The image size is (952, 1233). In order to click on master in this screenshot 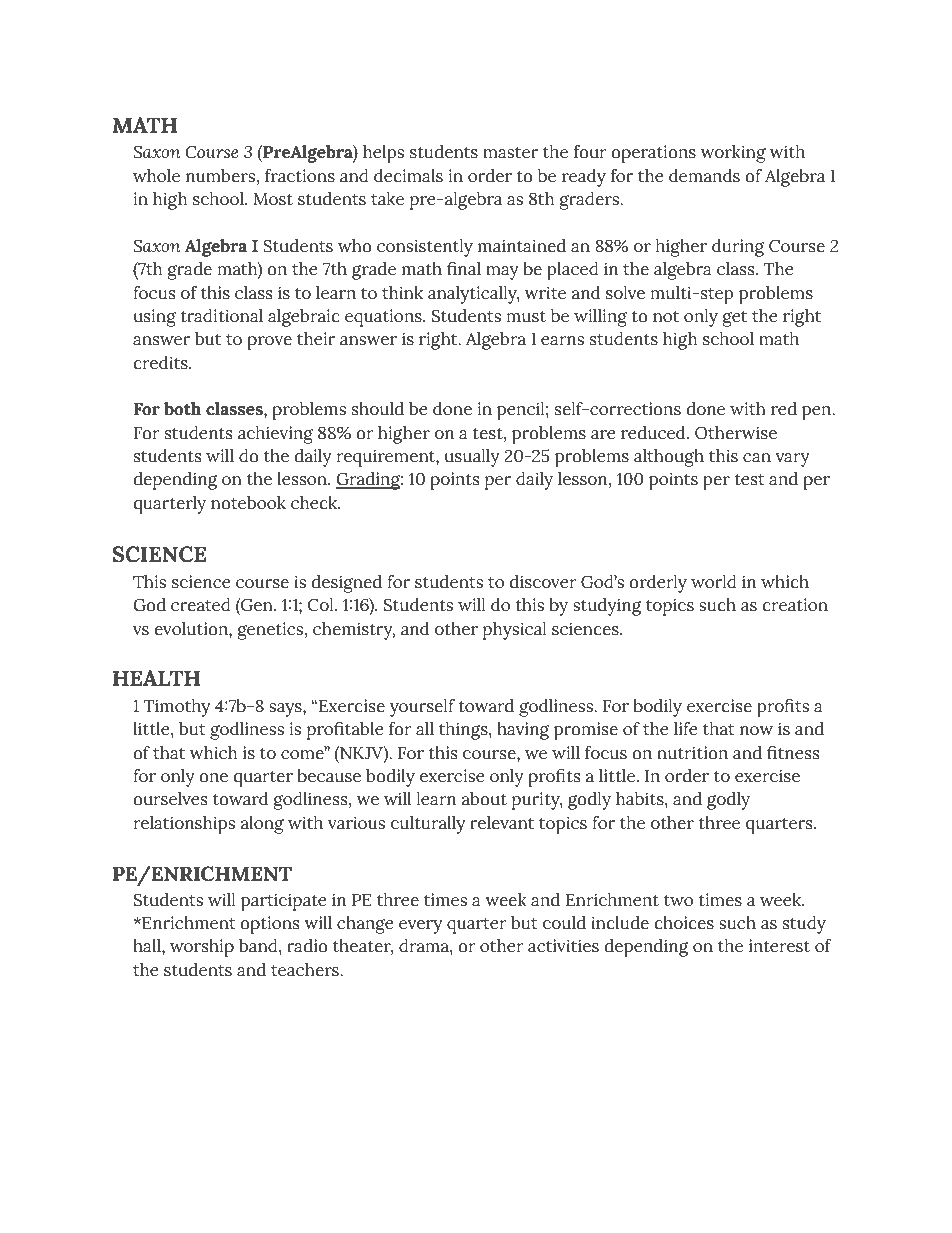, I will do `click(510, 153)`.
